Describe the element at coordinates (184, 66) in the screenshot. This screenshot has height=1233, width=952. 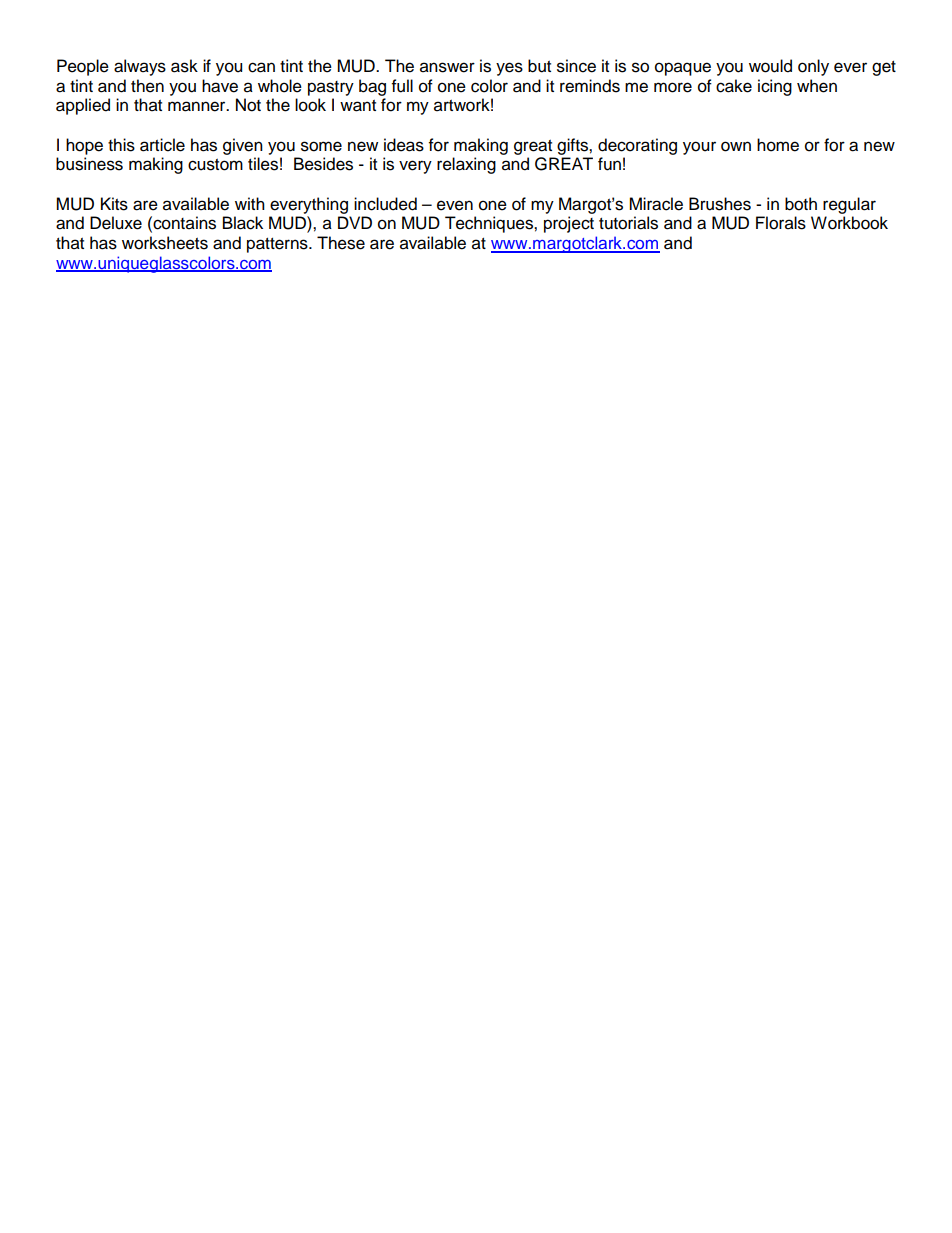
I see `ask` at that location.
